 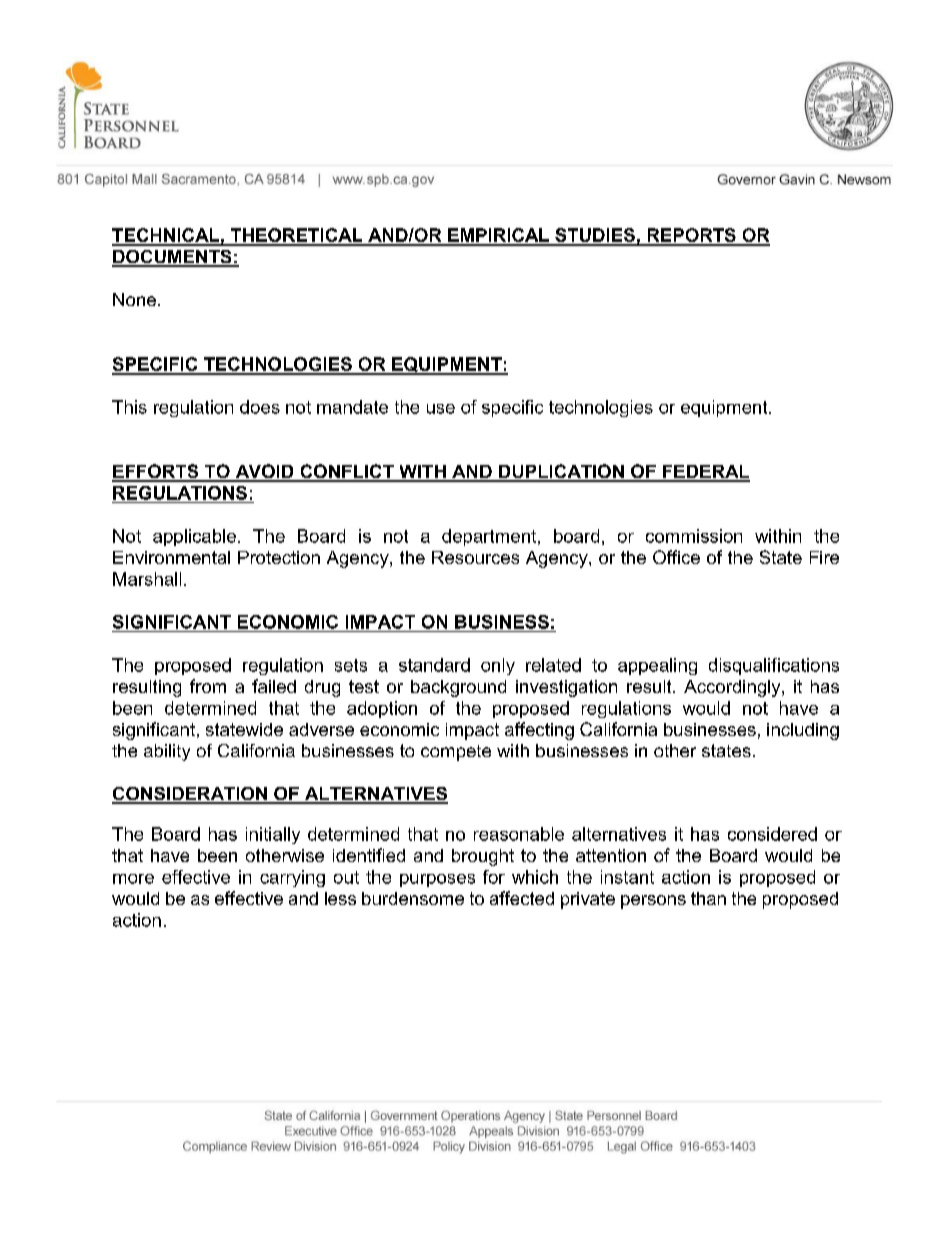 What do you see at coordinates (705, 473) in the screenshot?
I see `FEDERAL` at bounding box center [705, 473].
